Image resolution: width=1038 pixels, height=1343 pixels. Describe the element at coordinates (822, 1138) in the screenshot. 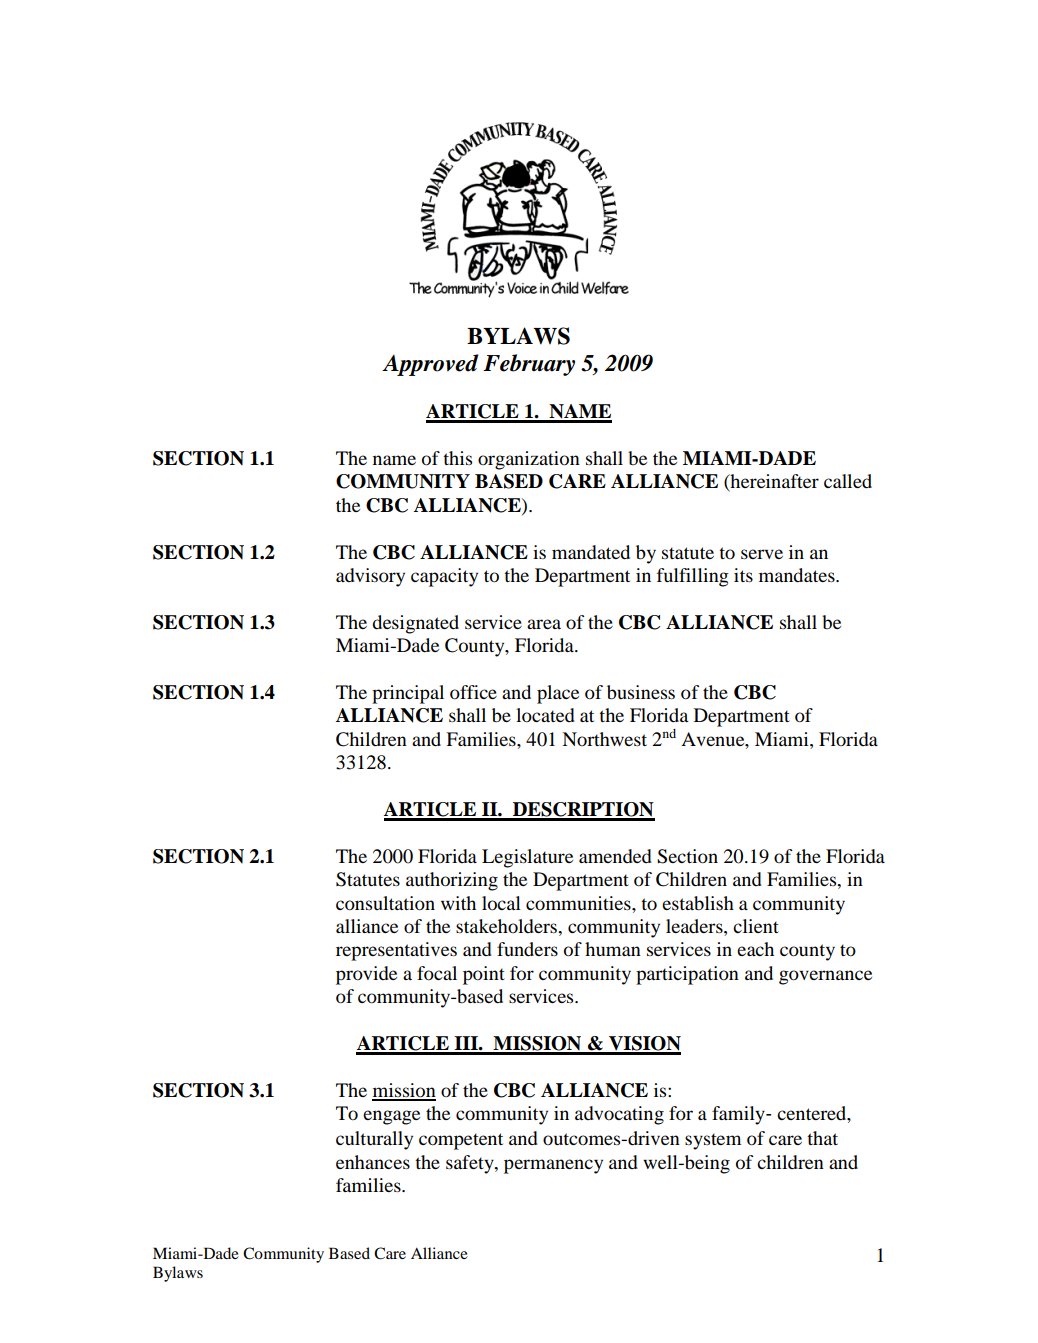

I see `that` at that location.
